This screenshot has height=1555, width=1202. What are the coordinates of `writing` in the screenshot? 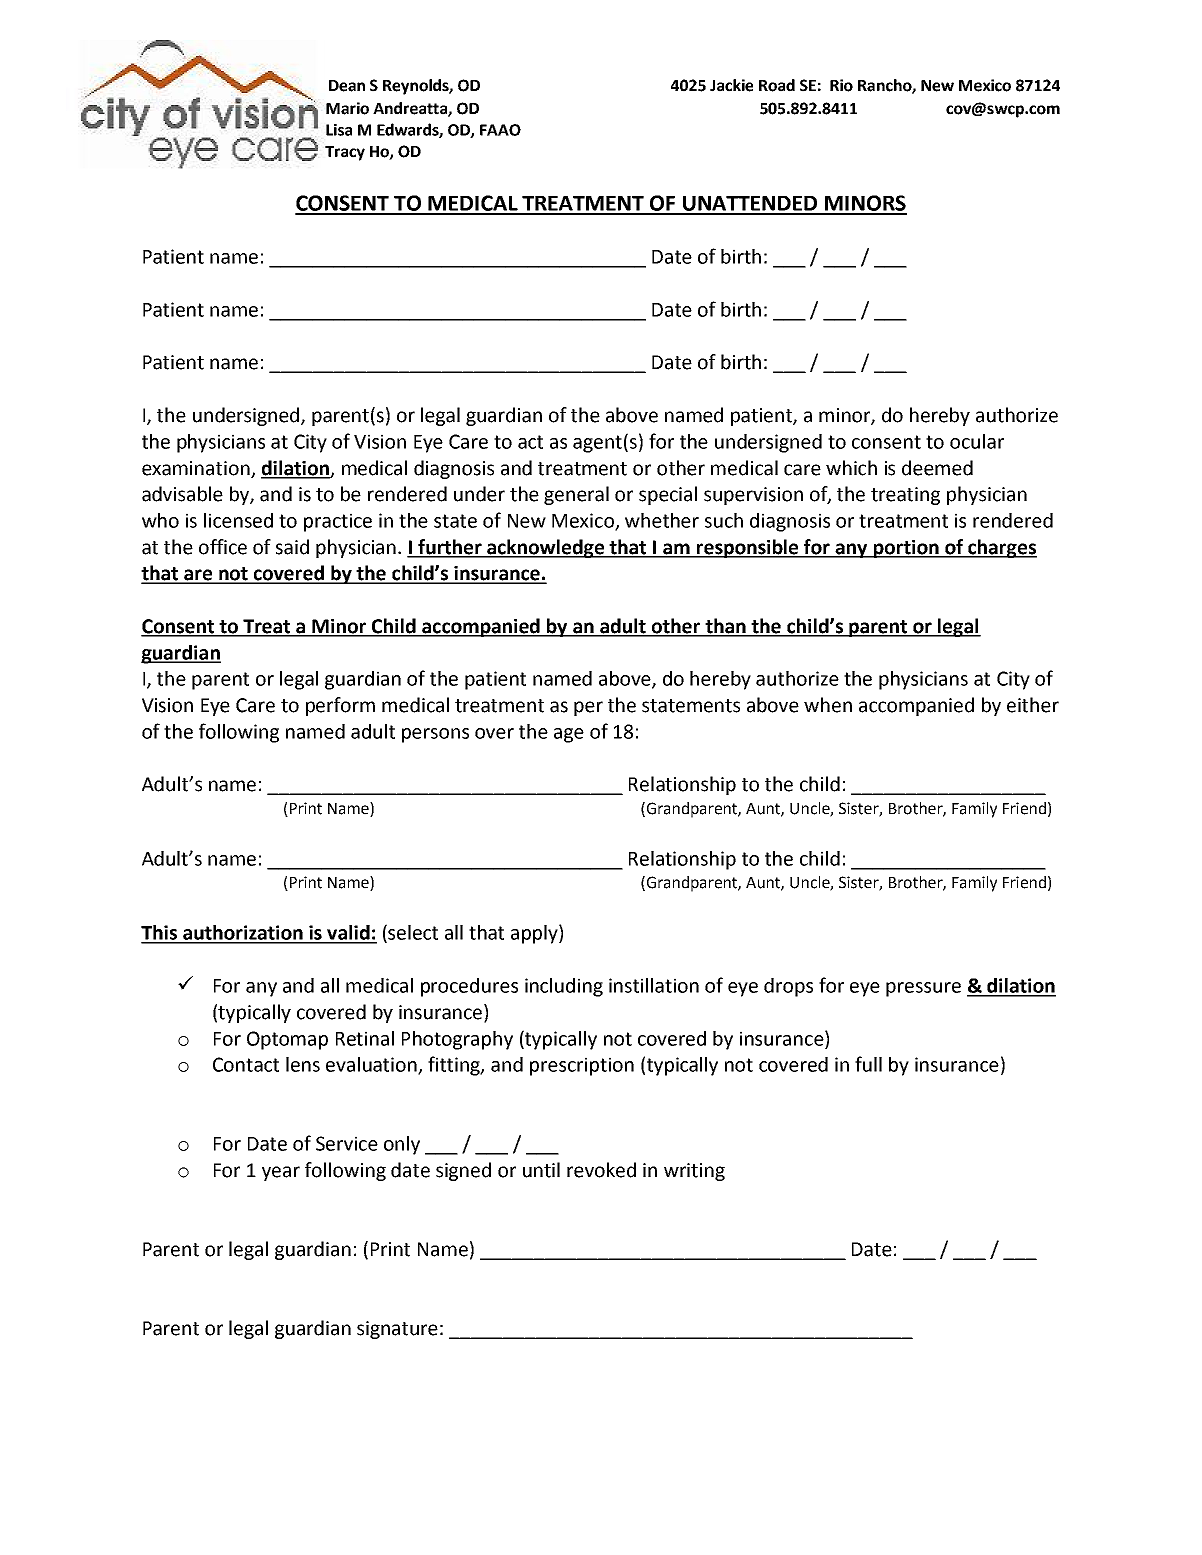 It's located at (694, 1172).
